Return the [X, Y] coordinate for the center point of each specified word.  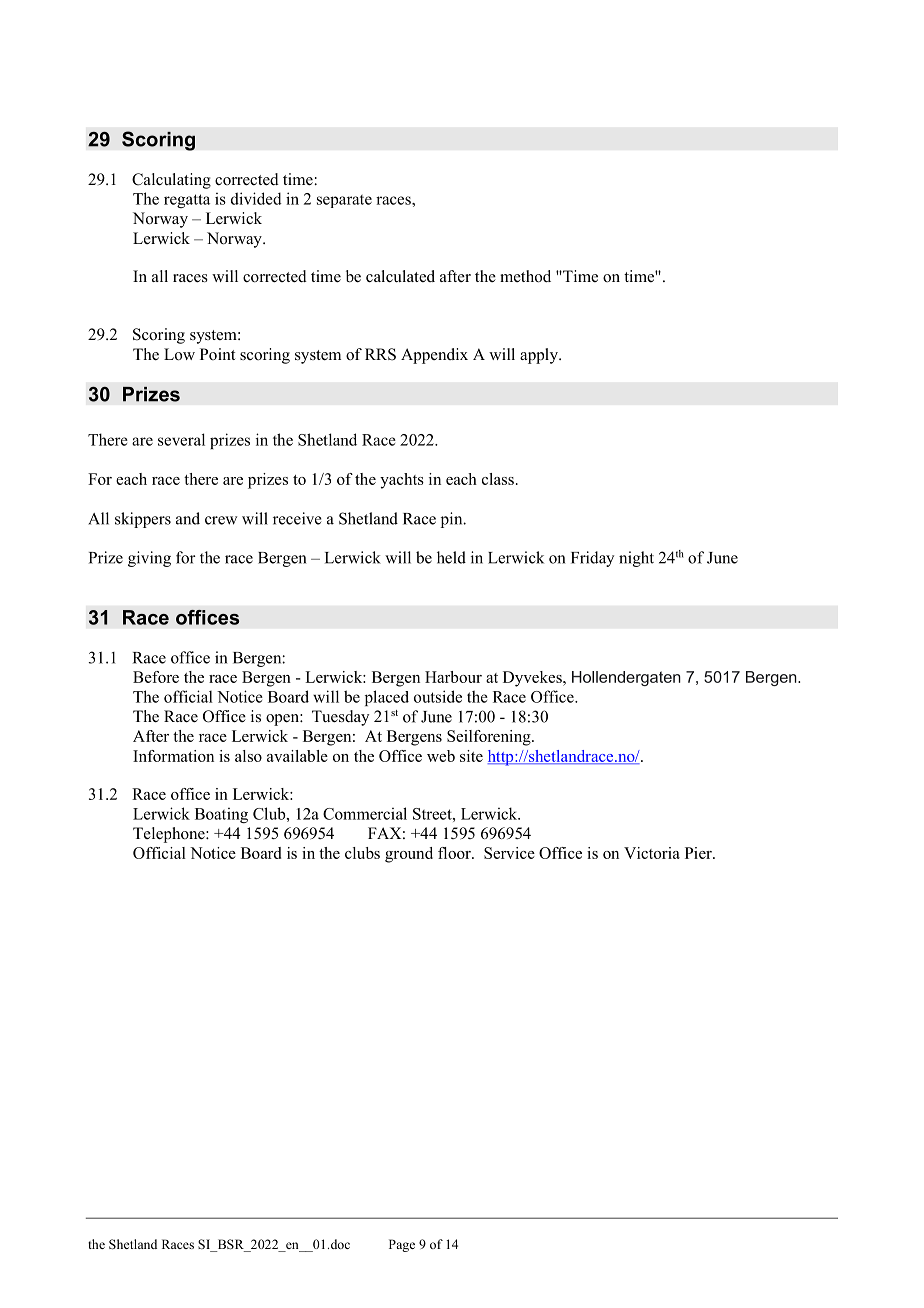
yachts [402, 481]
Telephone [170, 835]
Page [402, 1245]
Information [173, 756]
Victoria [652, 853]
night [636, 559]
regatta [187, 201]
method [525, 276]
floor [455, 853]
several [181, 439]
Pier [699, 853]
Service [509, 853]
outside [438, 696]
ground [409, 855]
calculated [400, 276]
